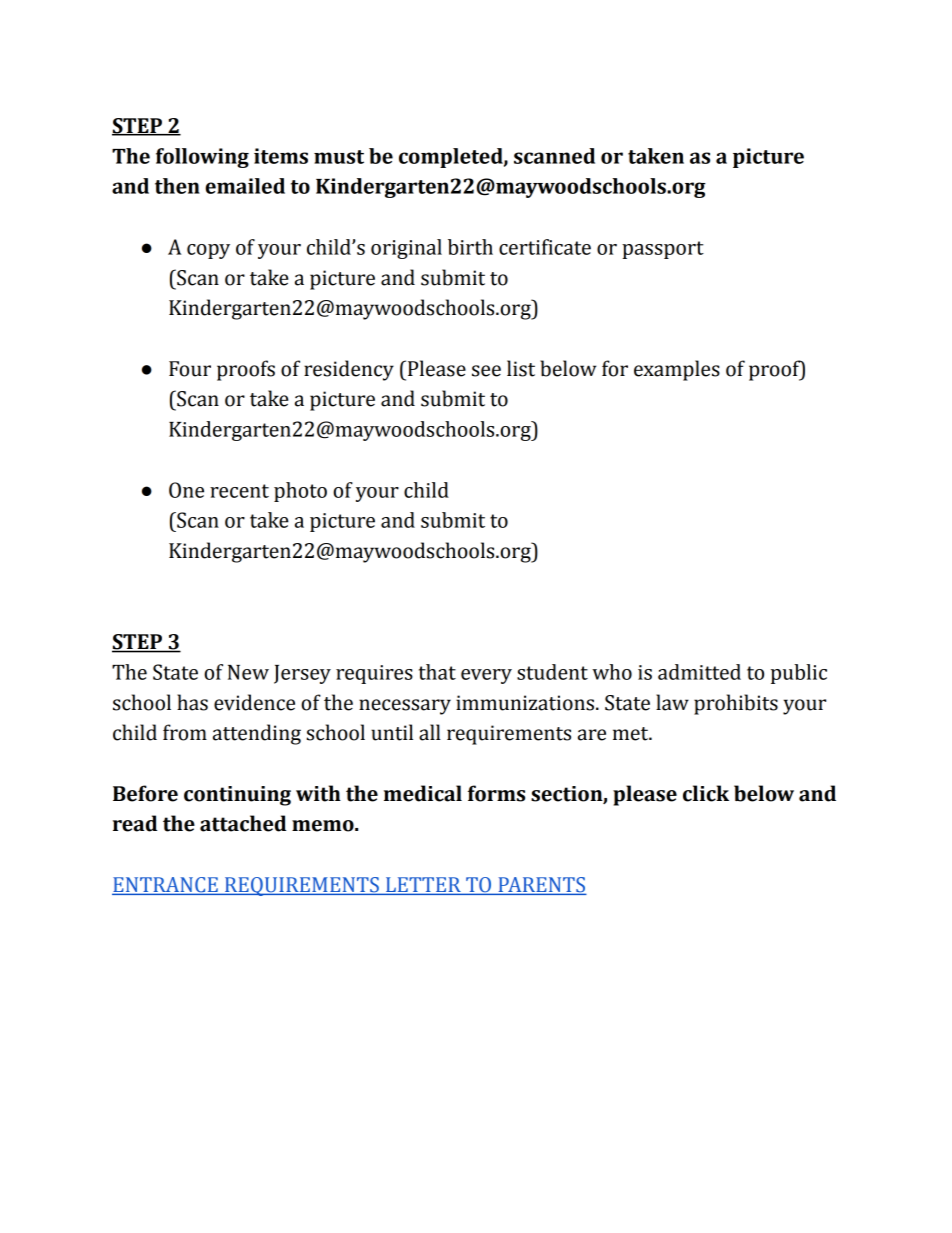  What do you see at coordinates (248, 672) in the screenshot?
I see `New` at bounding box center [248, 672].
